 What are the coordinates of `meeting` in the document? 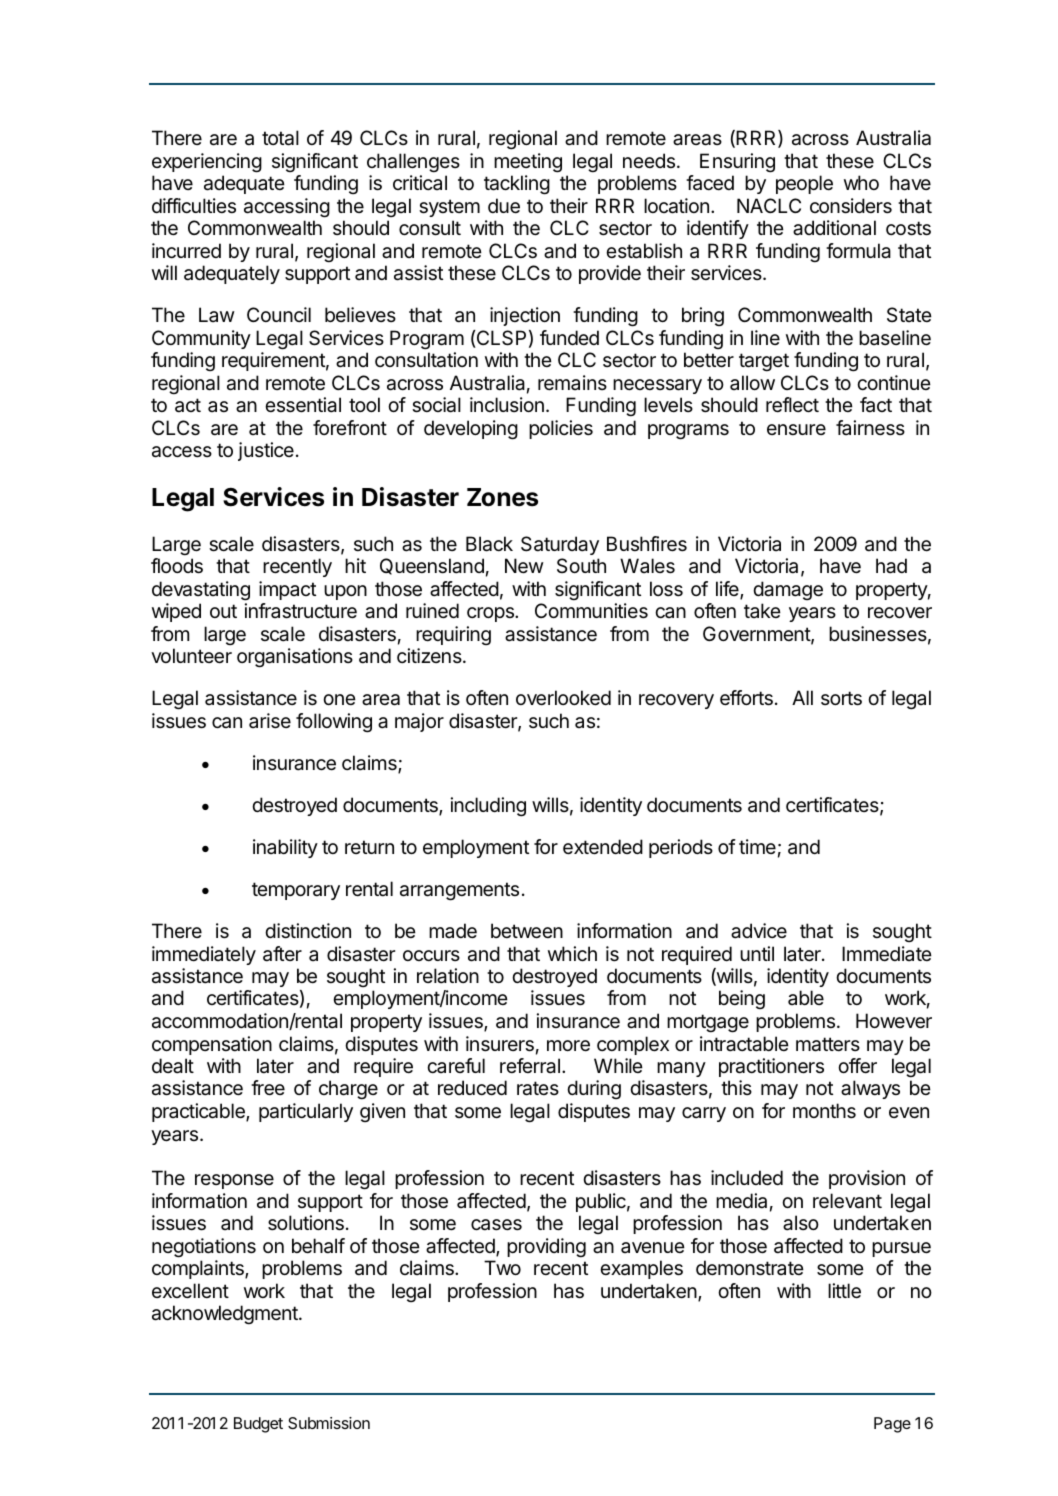 It's located at (528, 163).
